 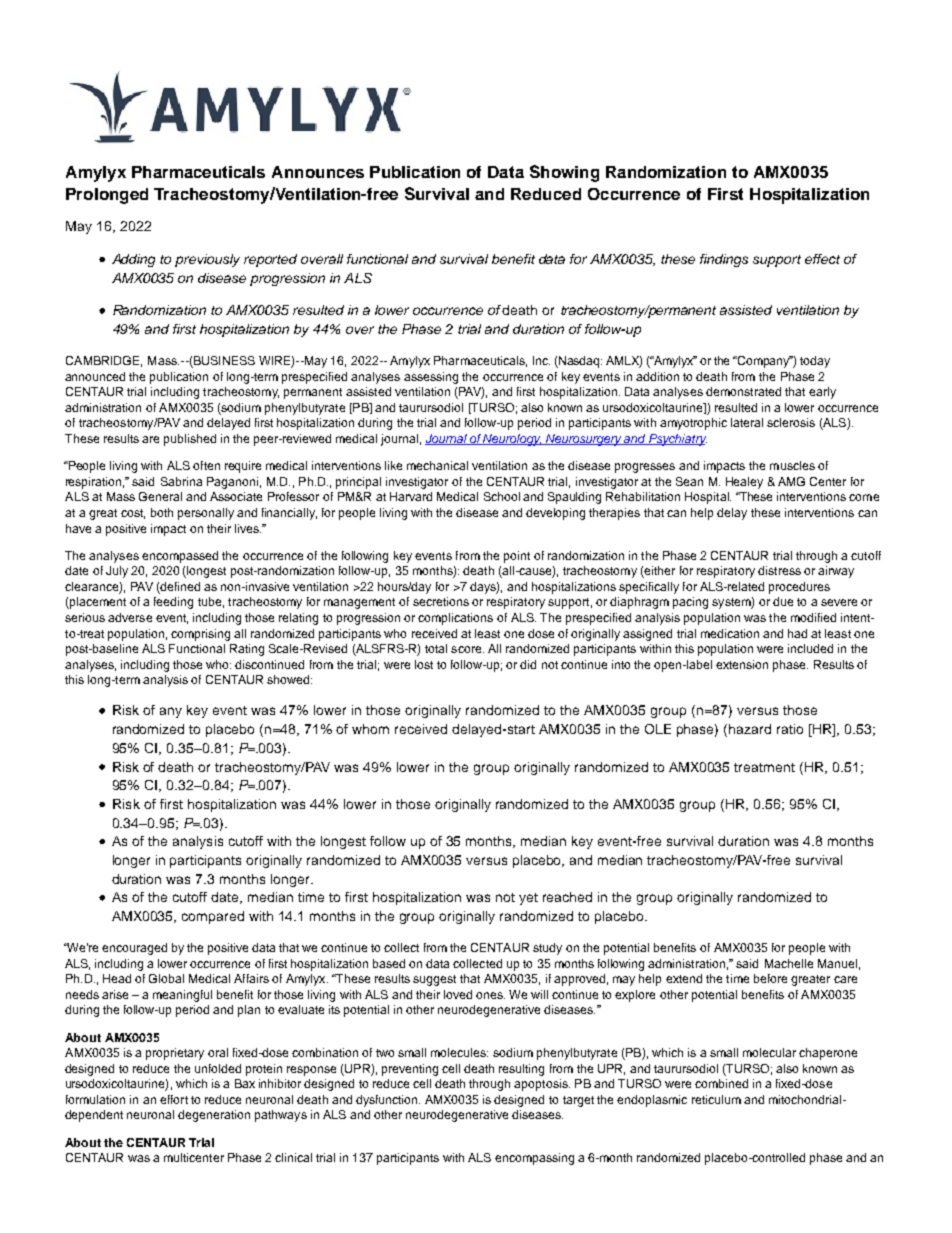 What do you see at coordinates (534, 1159) in the document?
I see `encompassing` at bounding box center [534, 1159].
